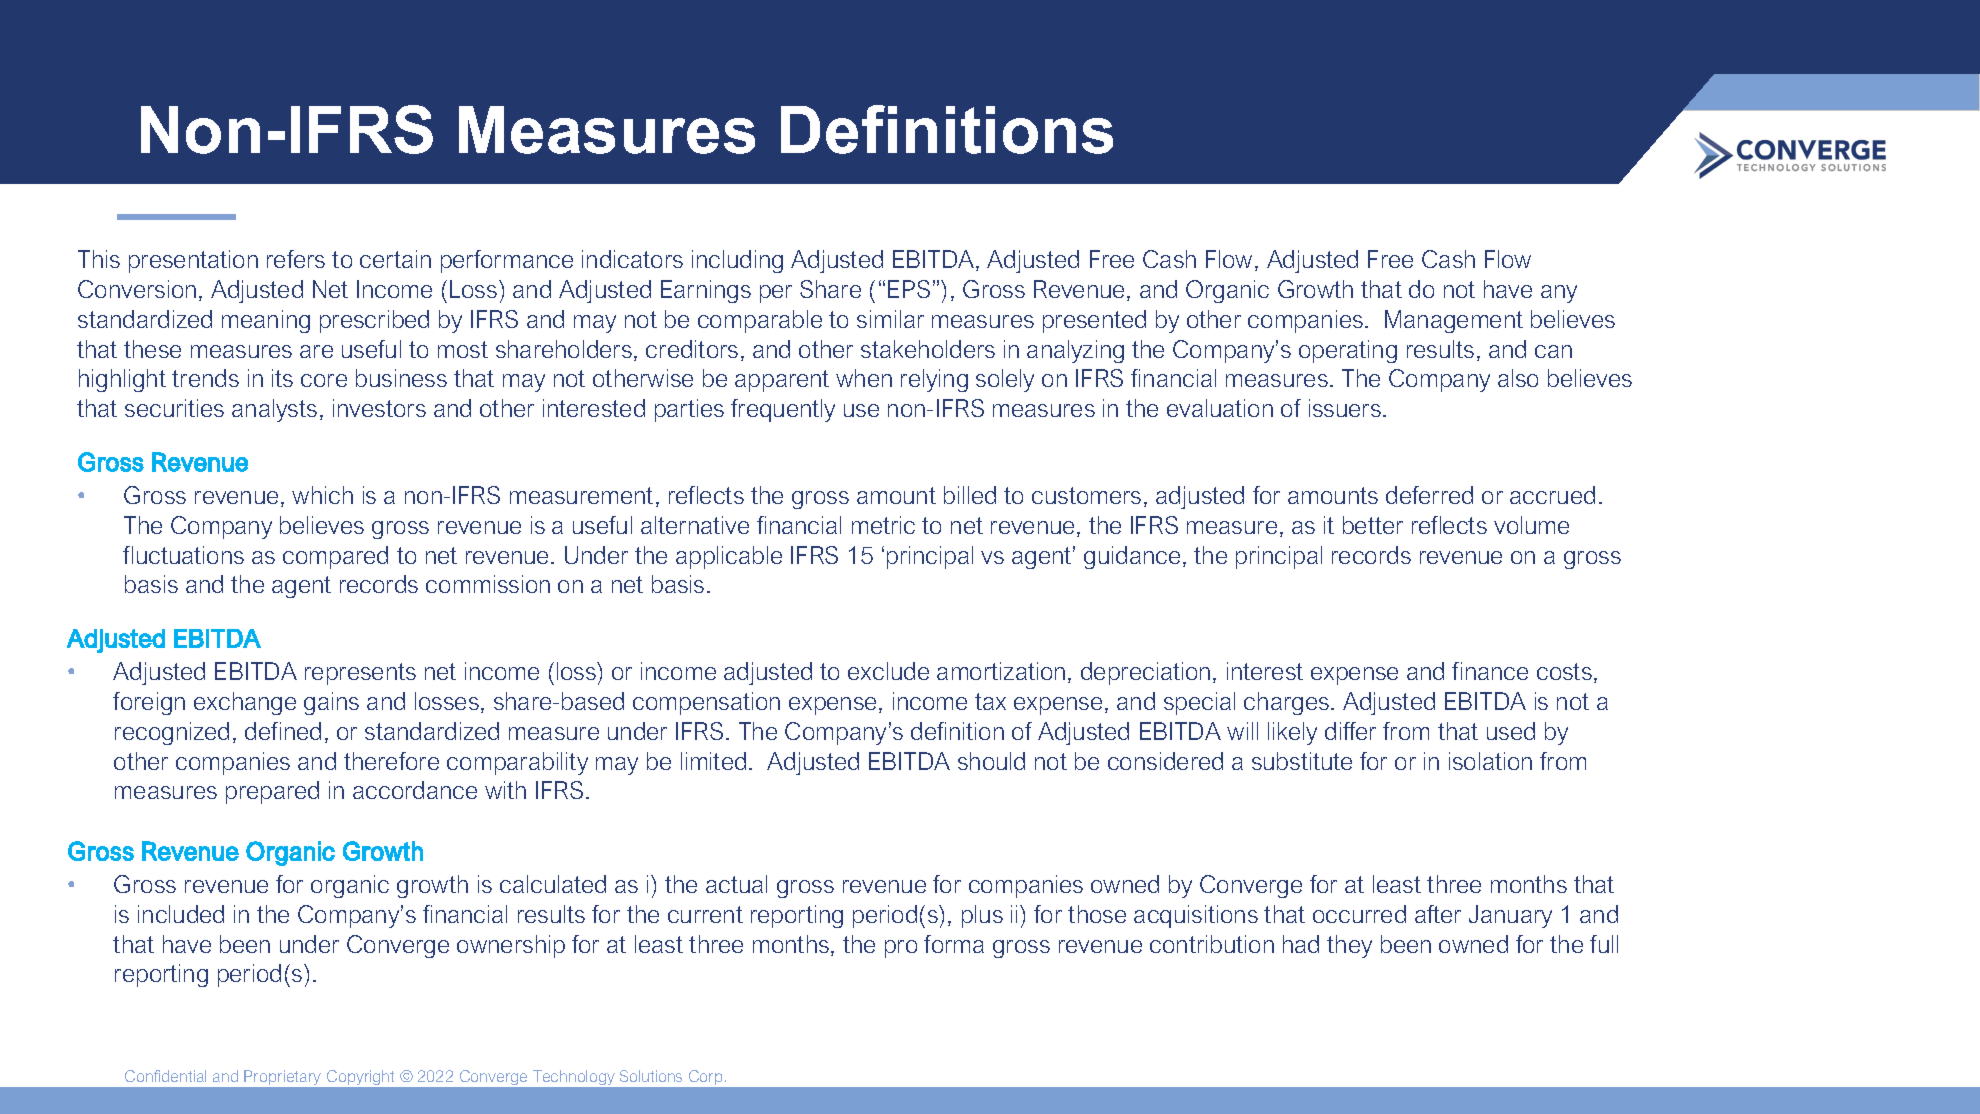 This document has width=1980, height=1114. I want to click on Management, so click(1454, 321).
